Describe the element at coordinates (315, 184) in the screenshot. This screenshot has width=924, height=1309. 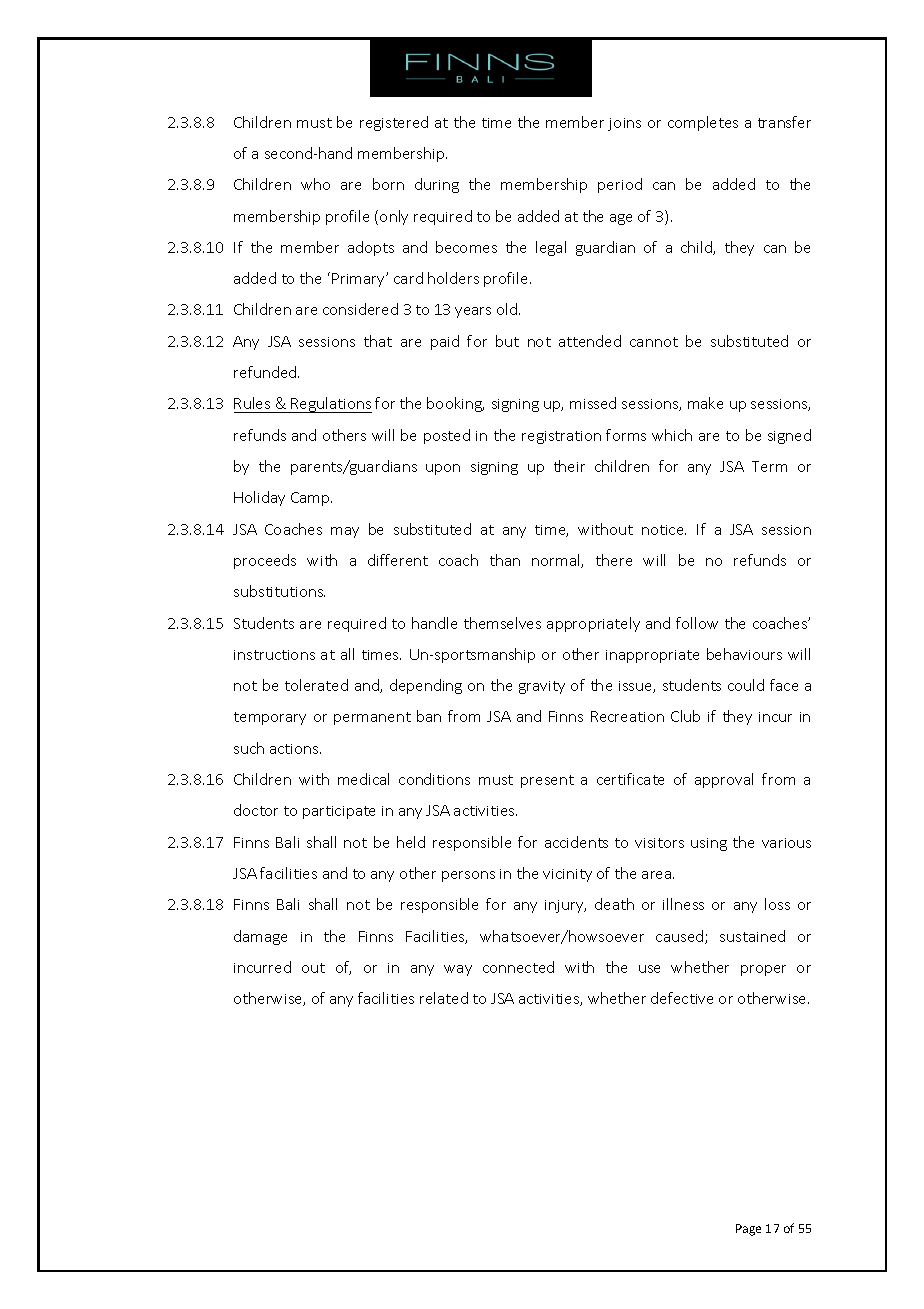
I see `who` at that location.
